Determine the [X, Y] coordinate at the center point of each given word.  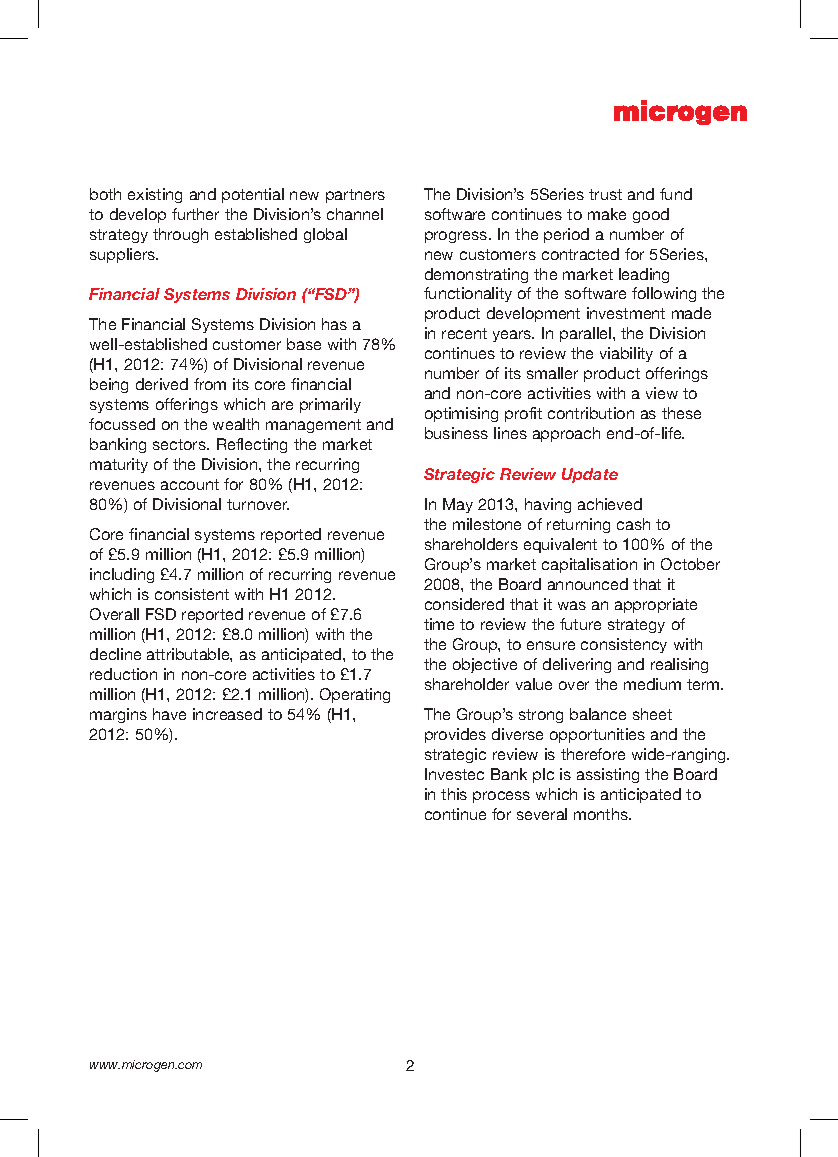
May [458, 505]
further [195, 214]
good [651, 215]
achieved [610, 504]
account [190, 484]
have [169, 714]
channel [355, 214]
